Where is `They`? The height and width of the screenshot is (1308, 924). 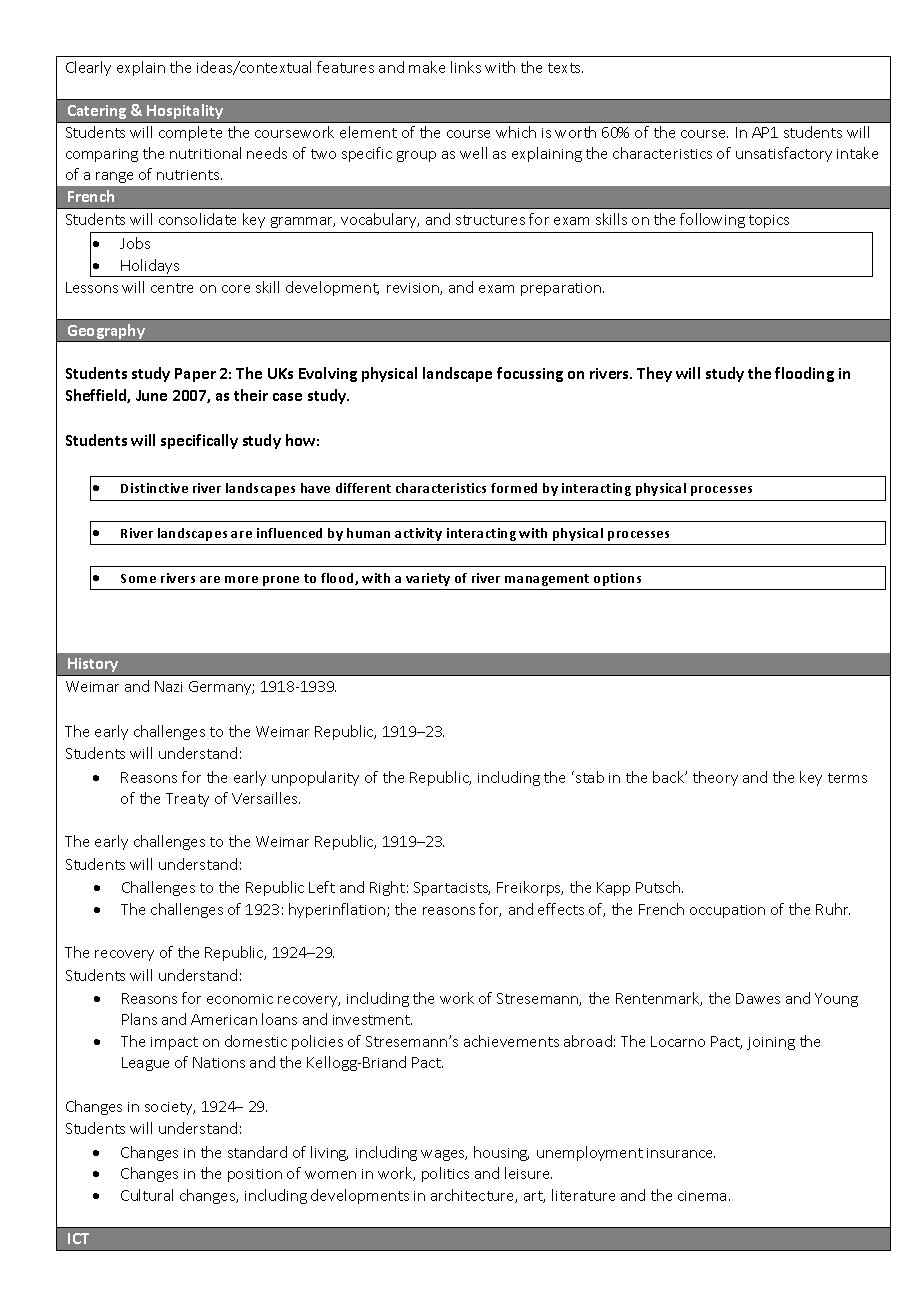 They is located at coordinates (654, 374).
